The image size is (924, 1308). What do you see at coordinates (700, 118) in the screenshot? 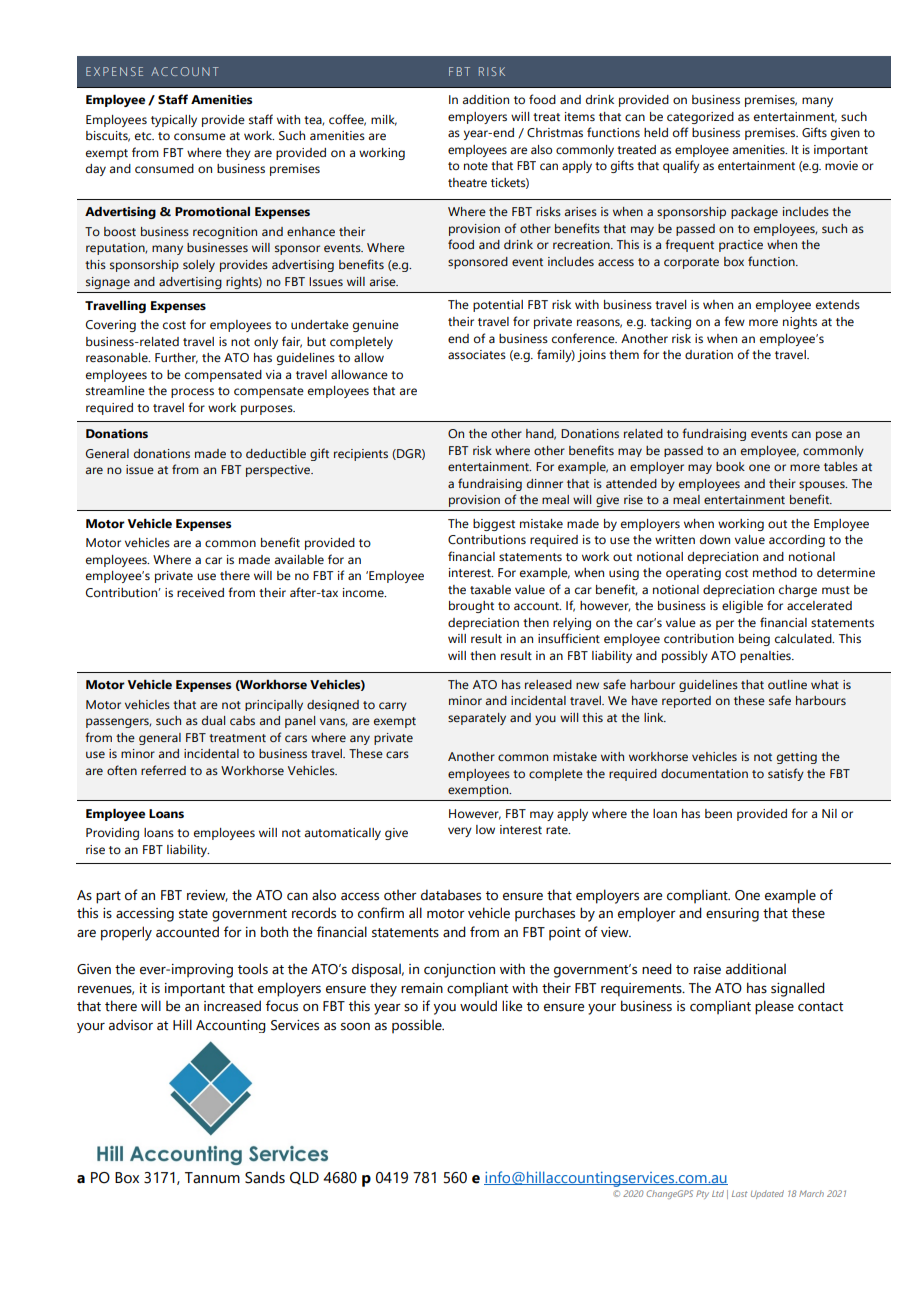
I see `categorized` at bounding box center [700, 118].
